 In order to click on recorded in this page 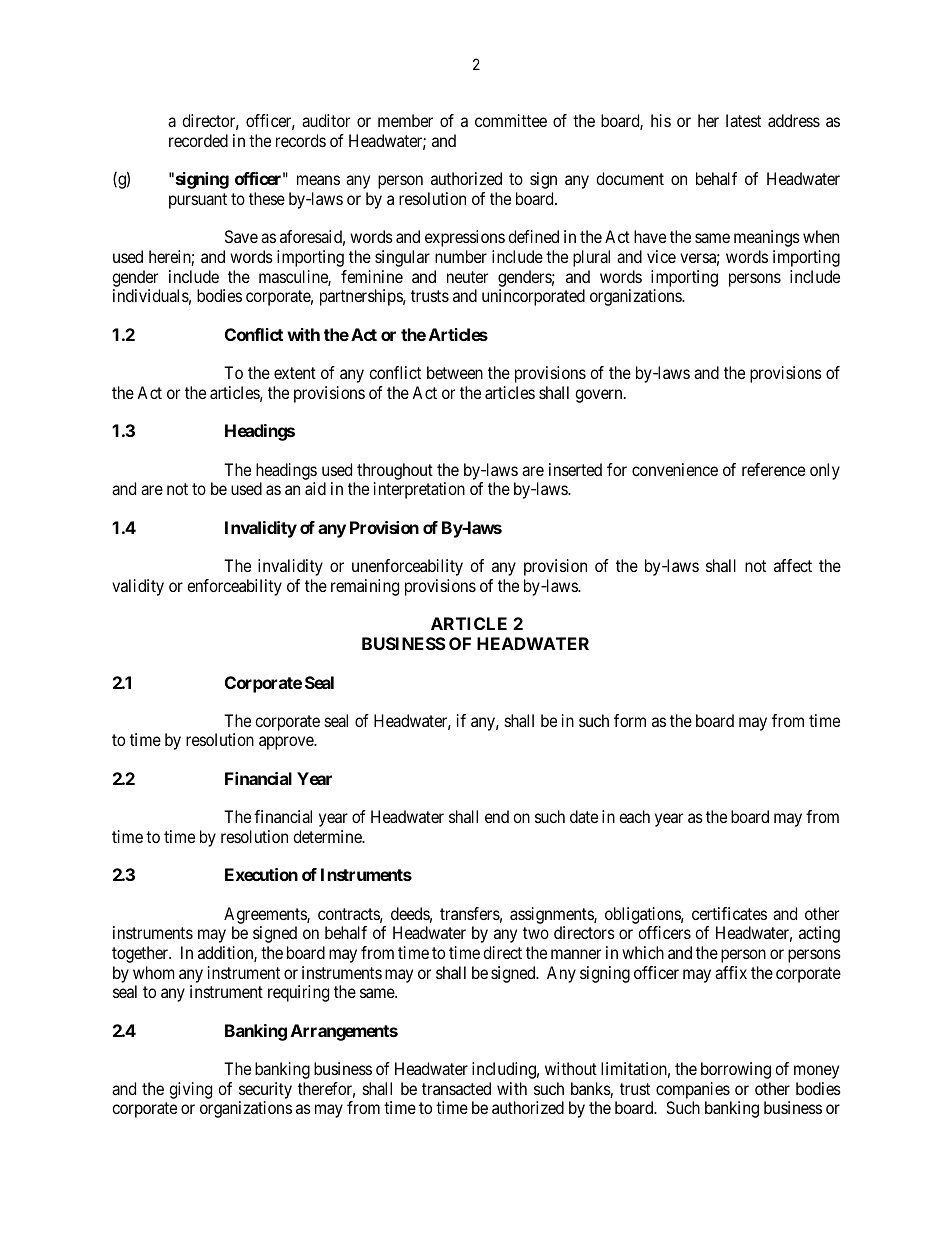, I will do `click(198, 140)`.
